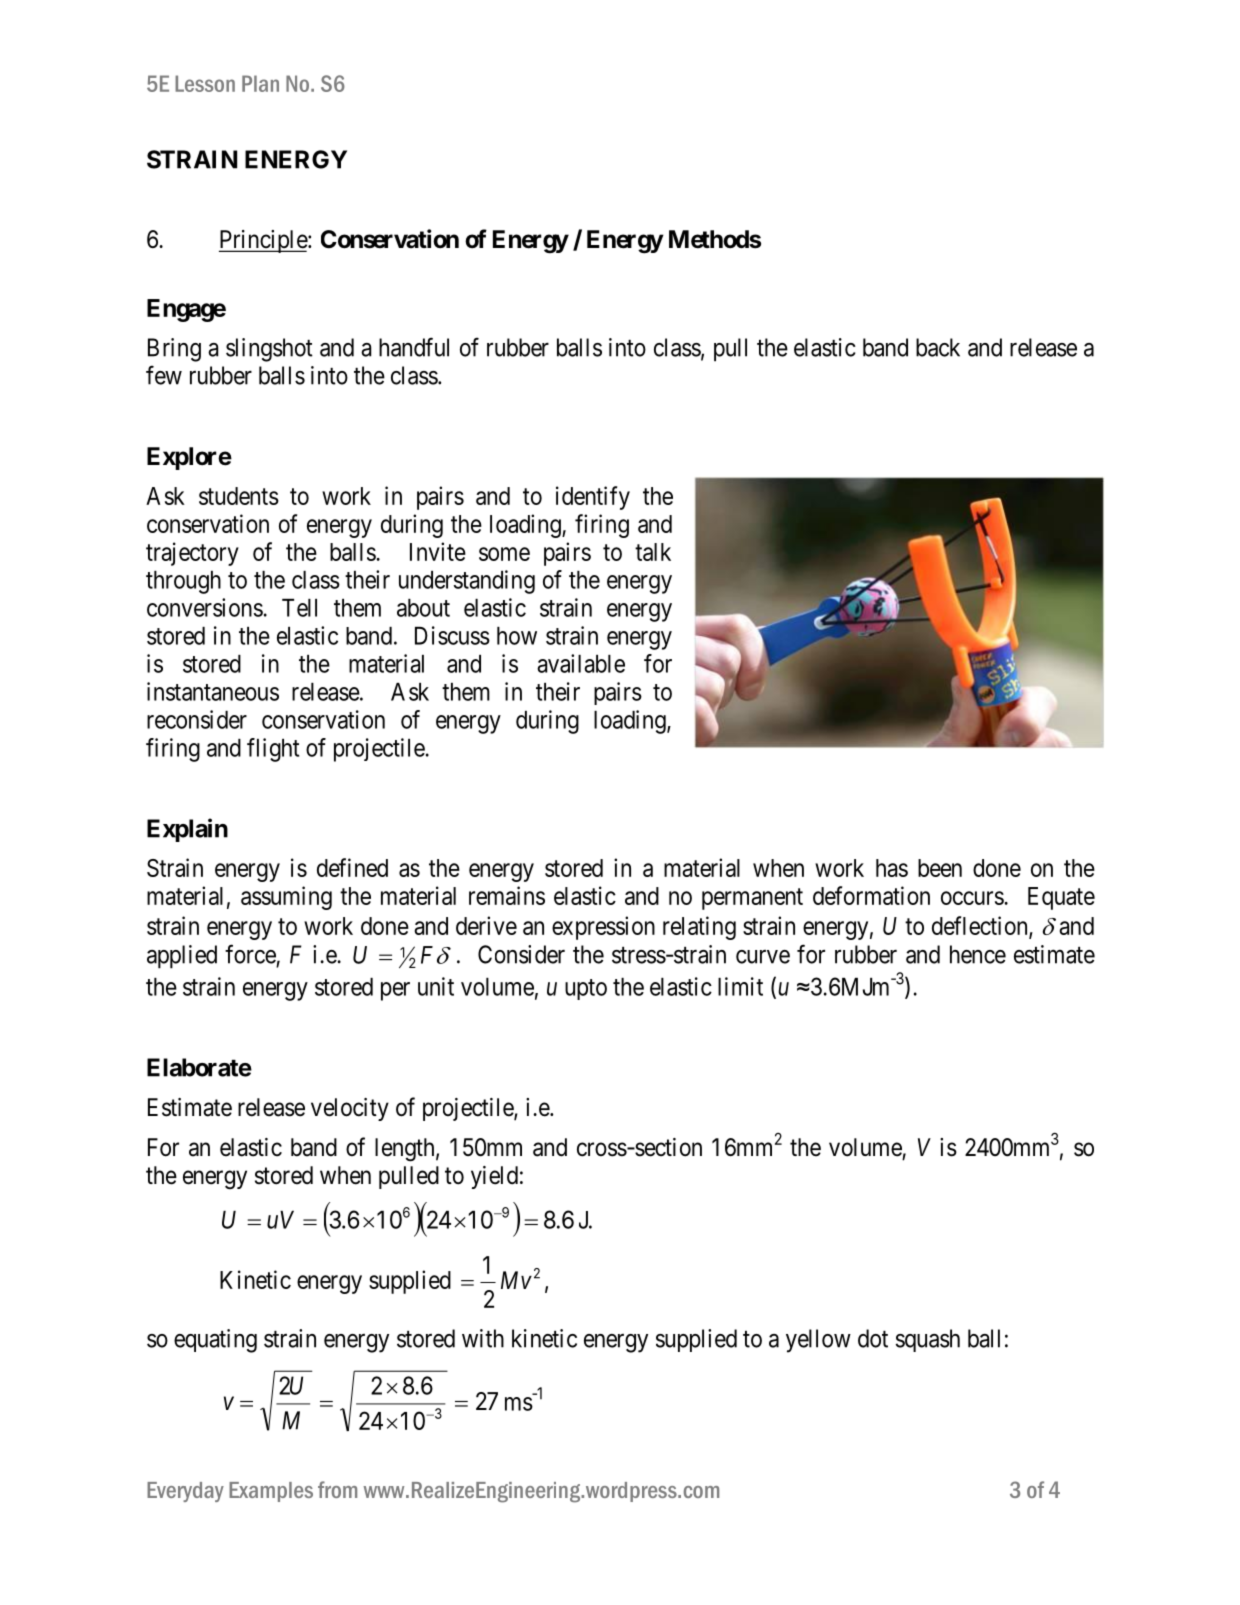 The height and width of the page is (1605, 1240). What do you see at coordinates (271, 1492) in the page?
I see `Examples` at bounding box center [271, 1492].
